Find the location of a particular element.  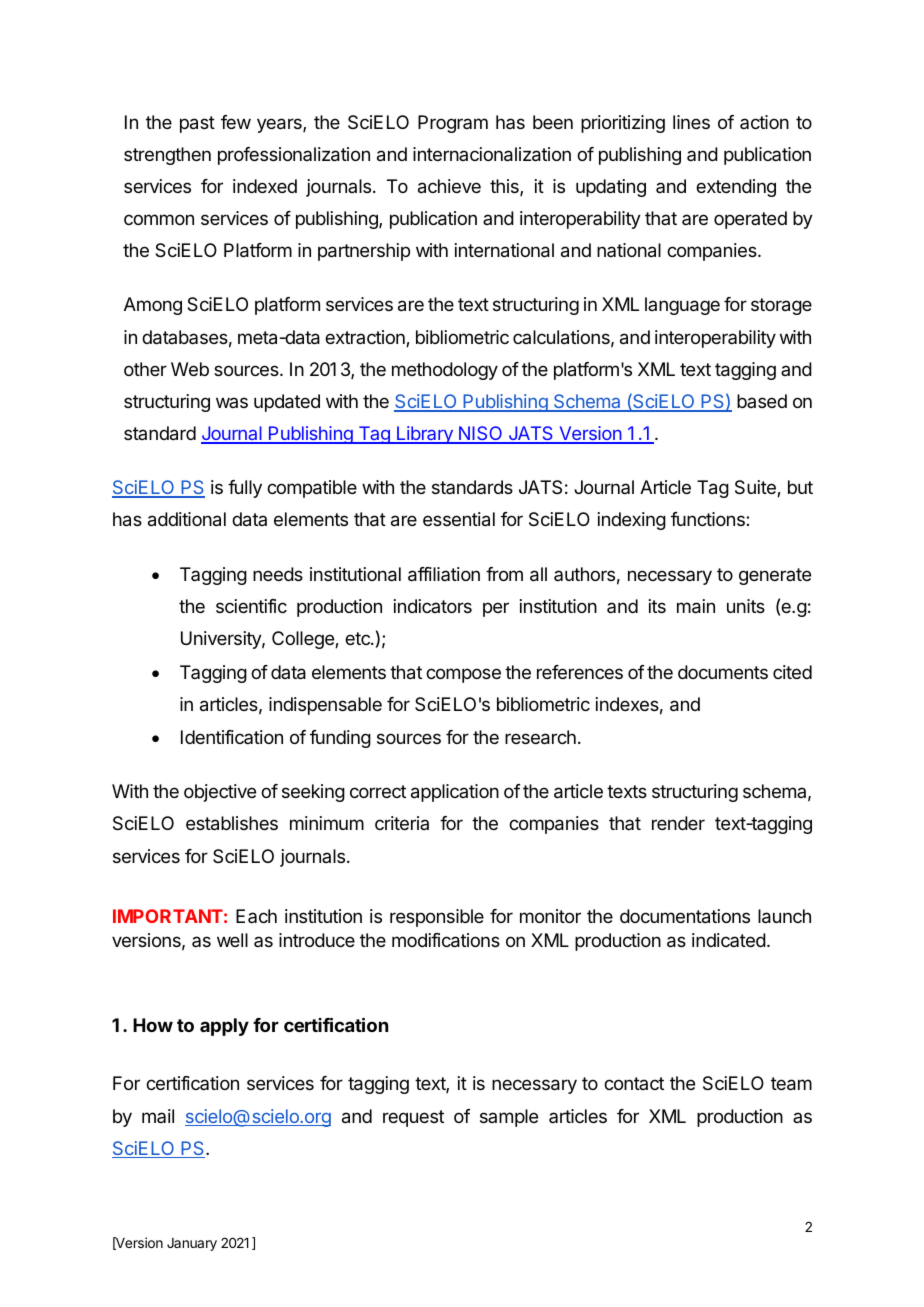

was is located at coordinates (232, 402).
